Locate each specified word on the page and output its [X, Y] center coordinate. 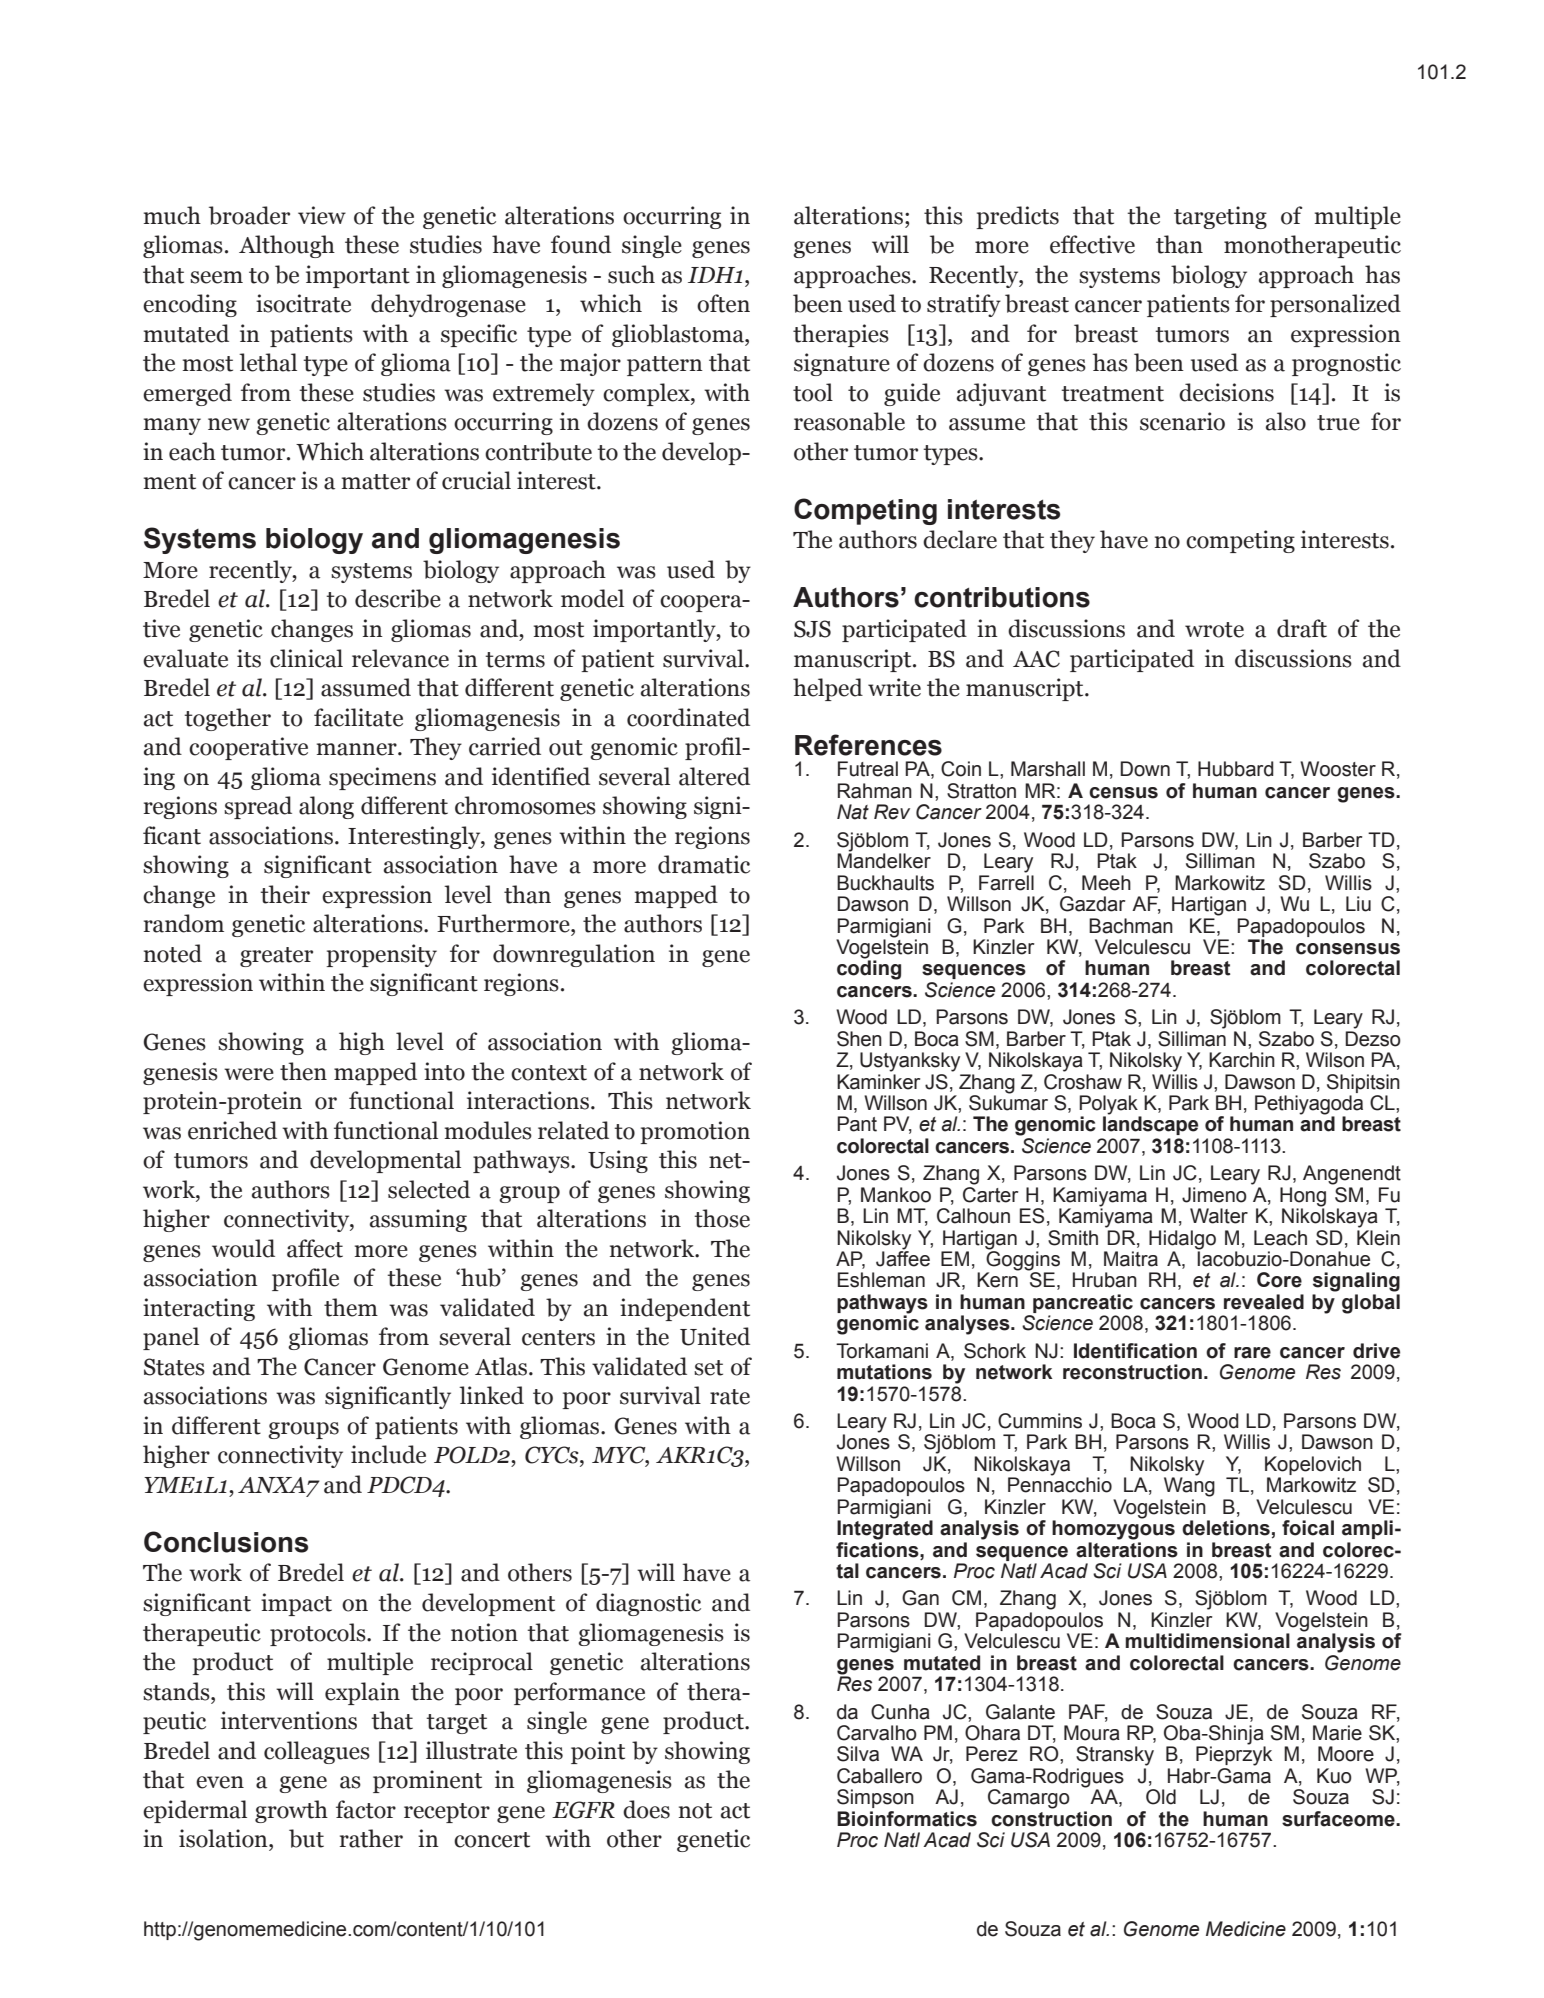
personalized [1335, 305]
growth [291, 1811]
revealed [1264, 1302]
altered [714, 776]
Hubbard [1236, 769]
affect [315, 1248]
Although [287, 246]
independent [685, 1309]
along [326, 807]
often [723, 303]
